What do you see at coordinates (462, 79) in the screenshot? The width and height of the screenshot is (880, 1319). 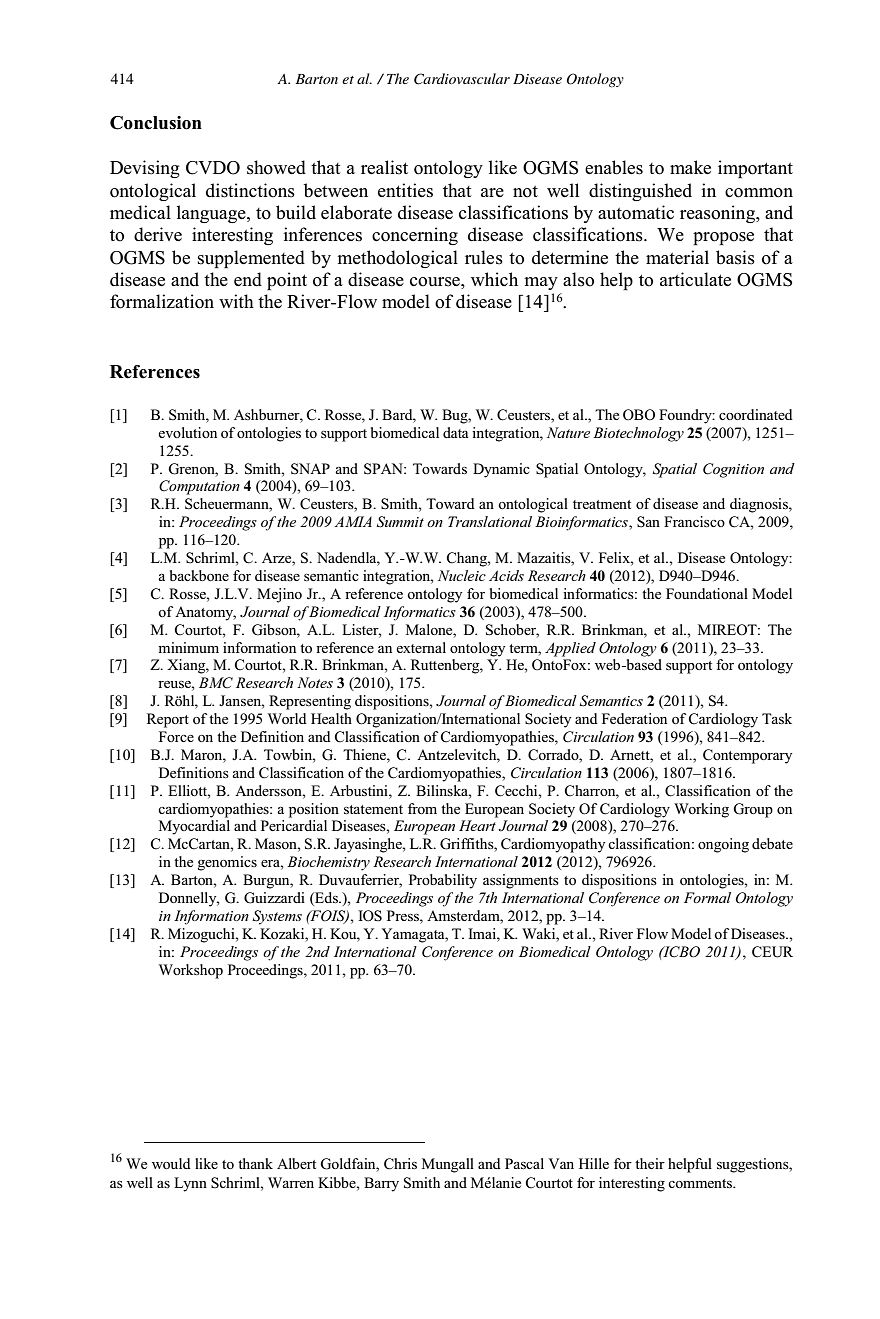 I see `Cardiovascular` at bounding box center [462, 79].
